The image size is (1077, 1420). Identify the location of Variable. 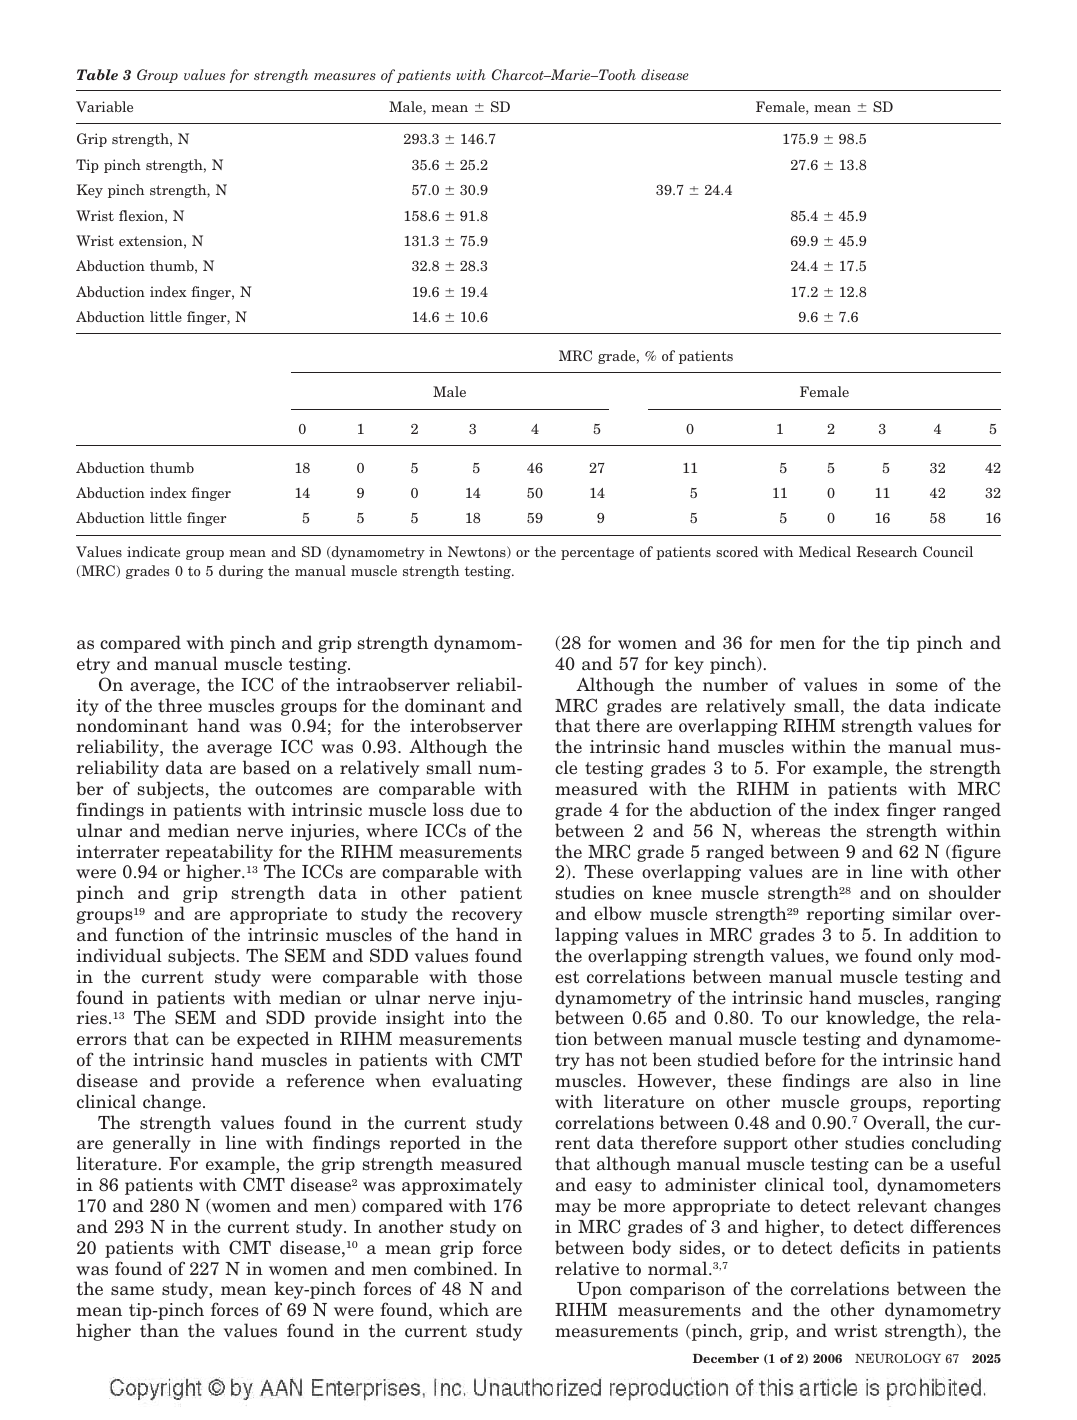
(104, 106).
